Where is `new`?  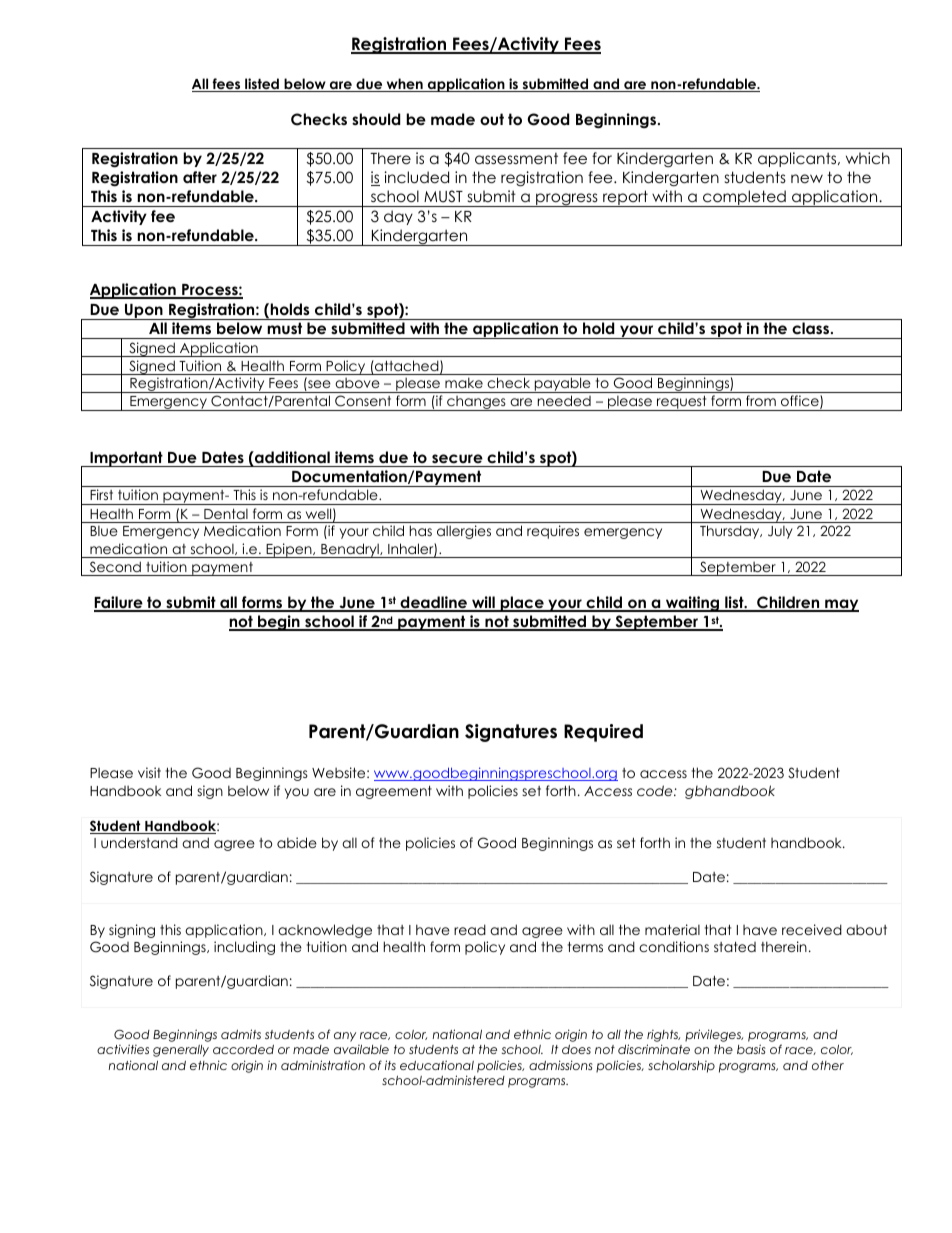
new is located at coordinates (807, 178).
